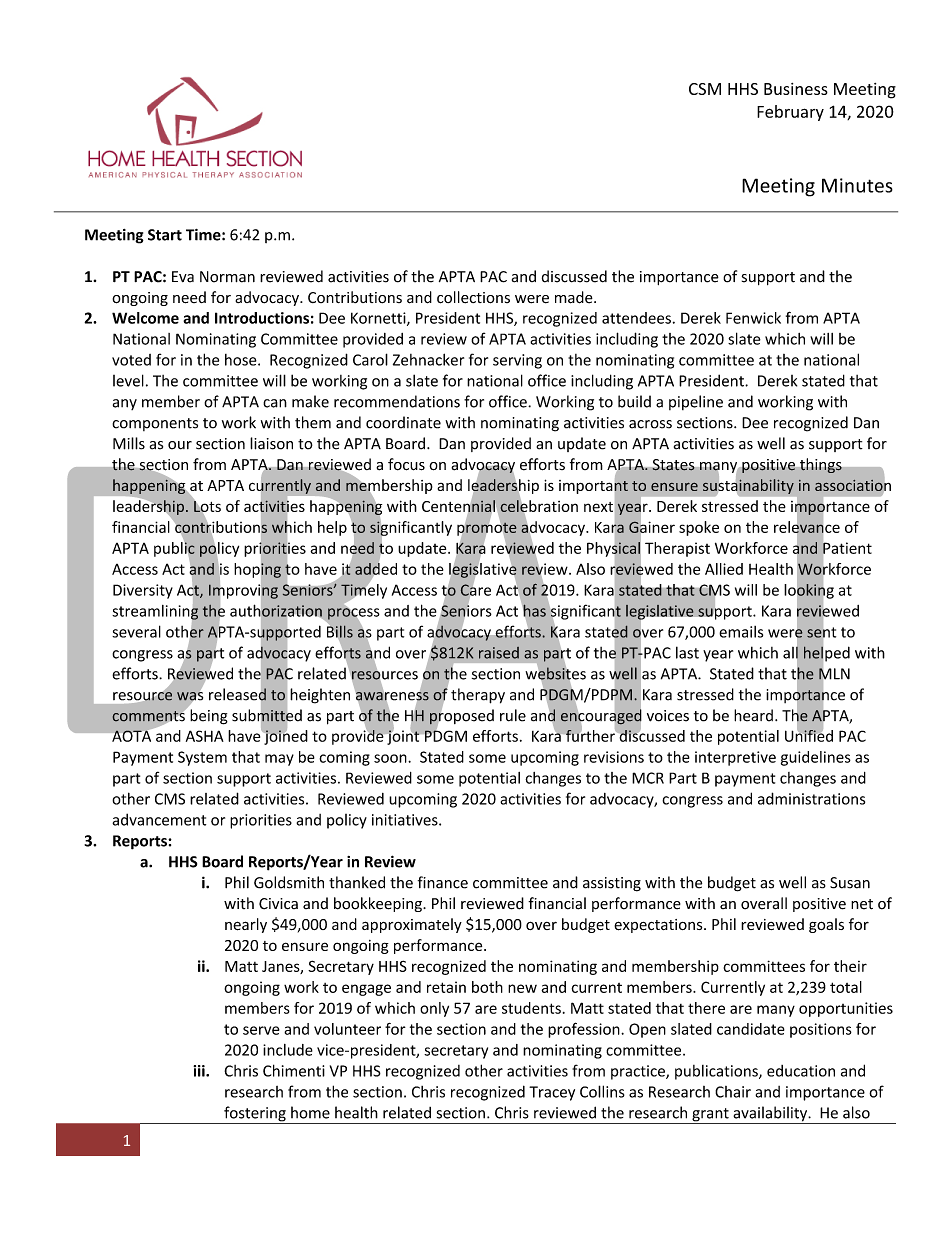 This page has height=1233, width=952. What do you see at coordinates (809, 591) in the page?
I see `looking` at bounding box center [809, 591].
